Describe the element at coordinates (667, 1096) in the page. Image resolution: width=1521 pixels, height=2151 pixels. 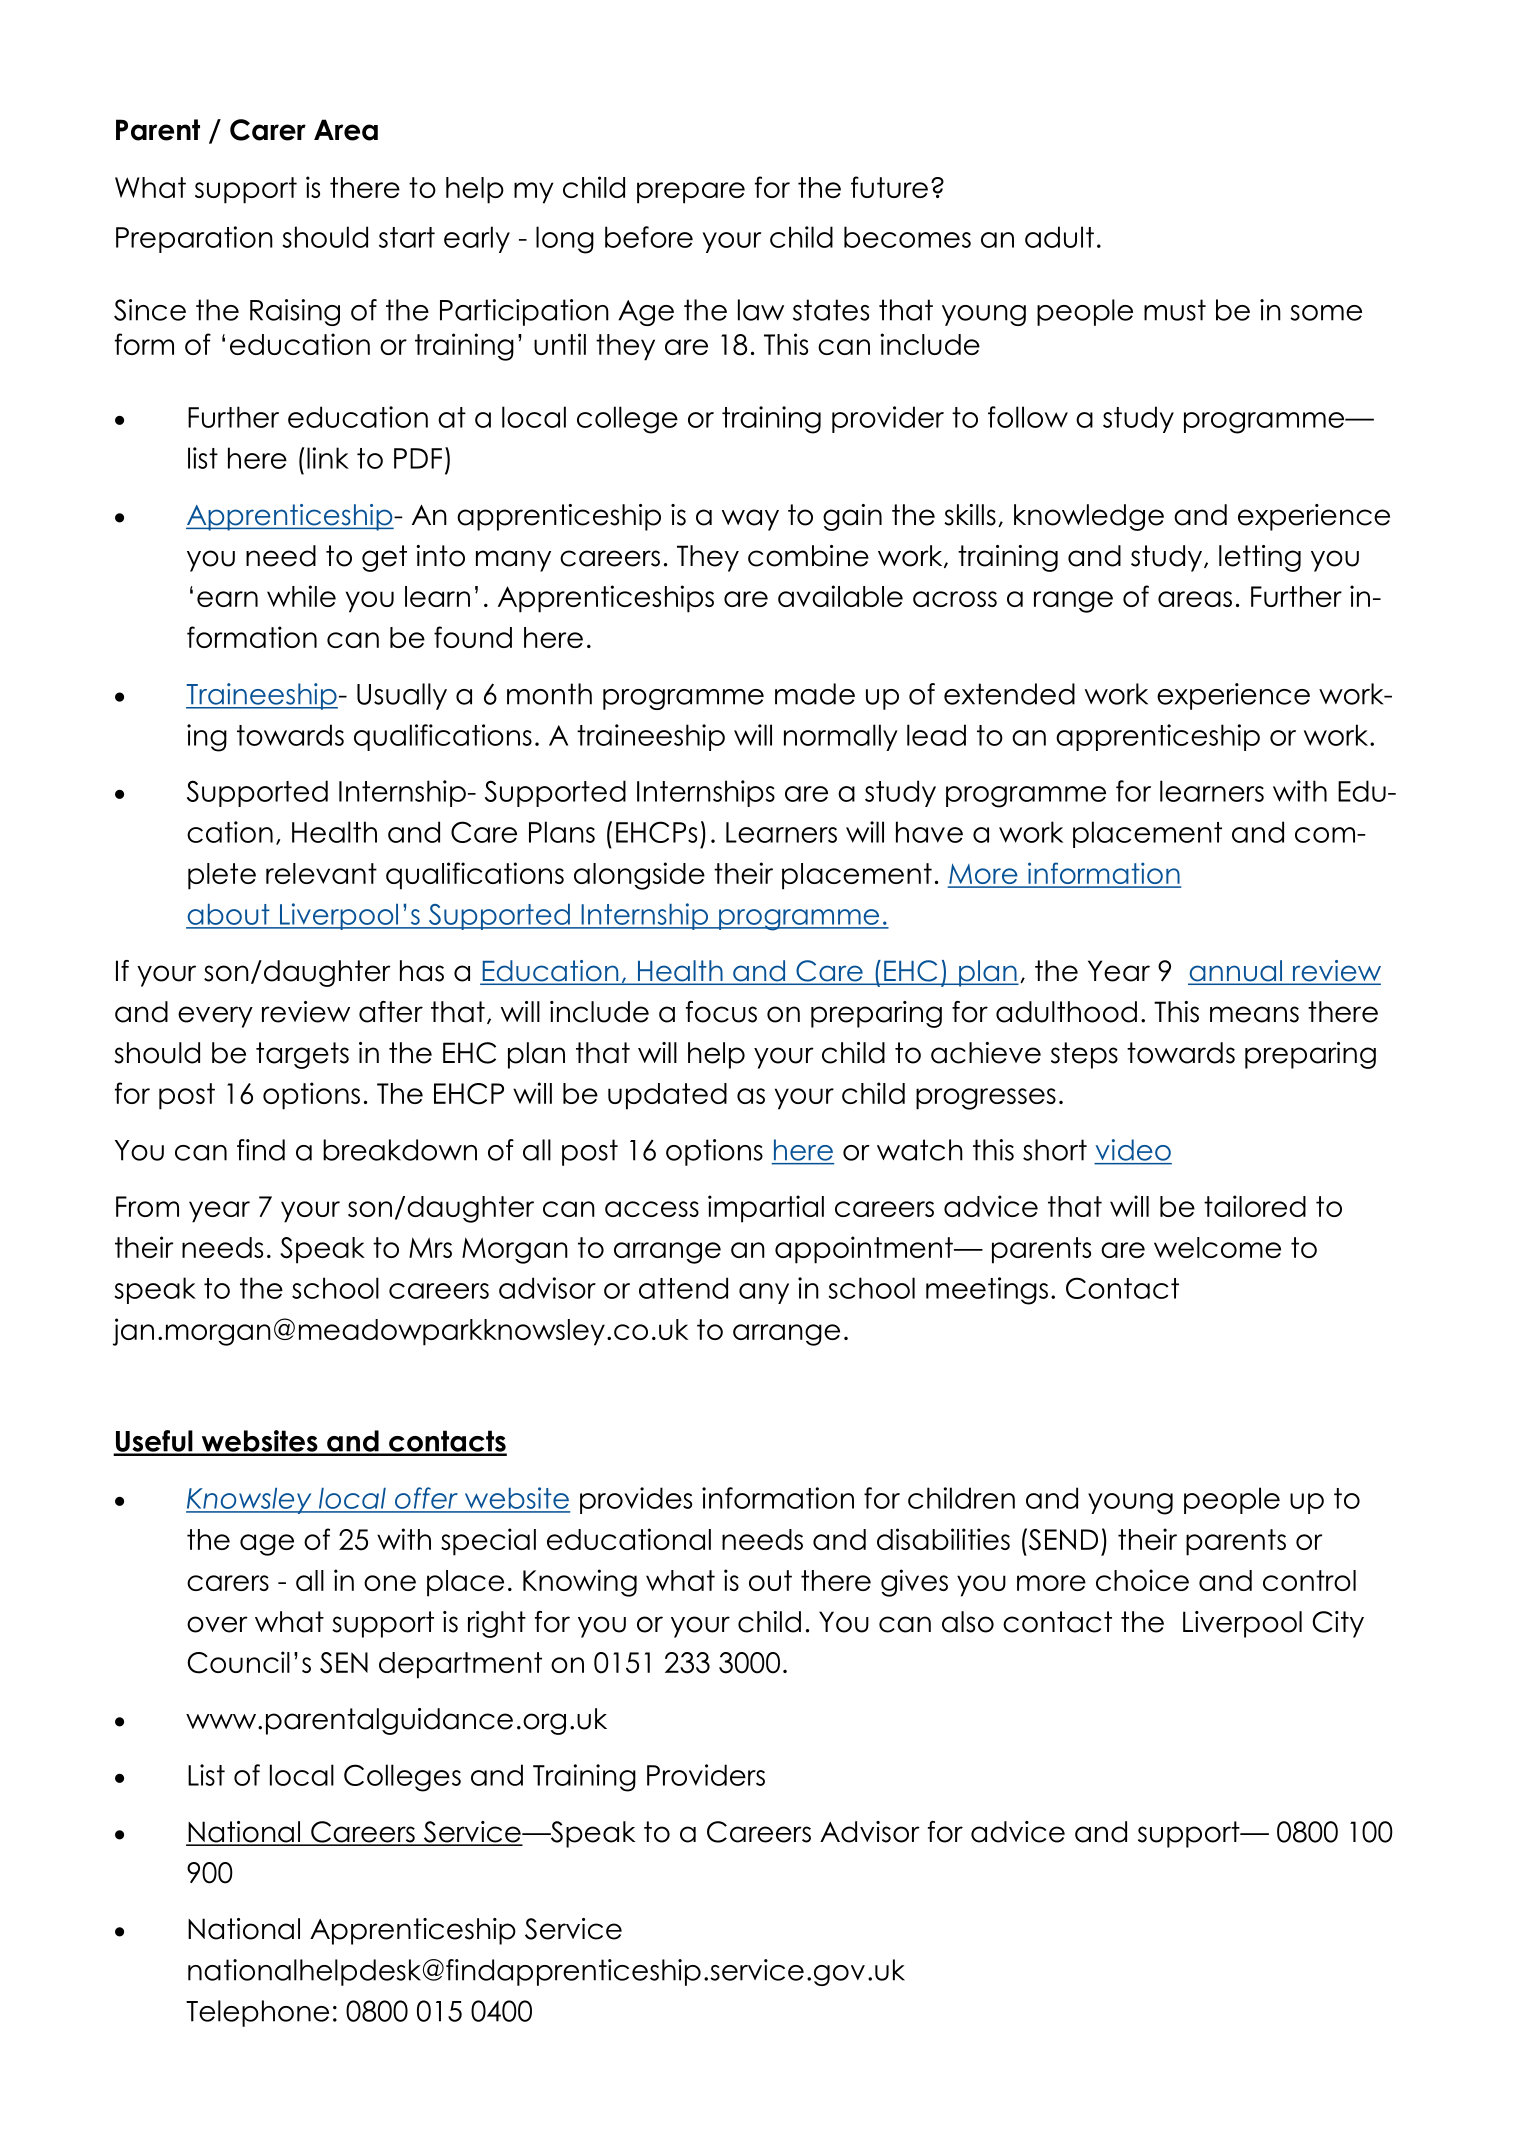
I see `updated` at that location.
